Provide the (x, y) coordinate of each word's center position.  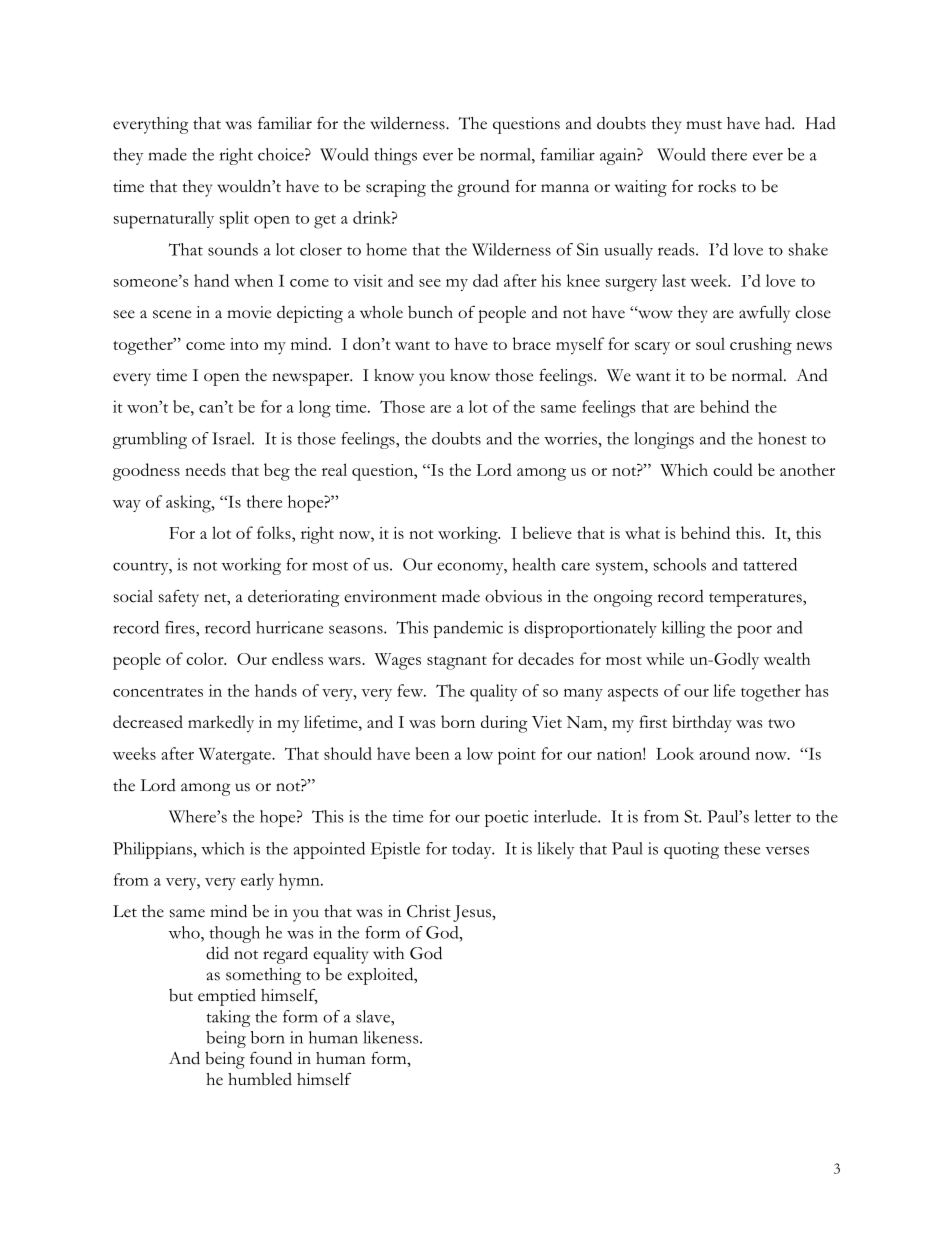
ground (483, 188)
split (234, 220)
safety (179, 598)
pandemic (468, 629)
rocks (717, 186)
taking (228, 1018)
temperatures (756, 600)
